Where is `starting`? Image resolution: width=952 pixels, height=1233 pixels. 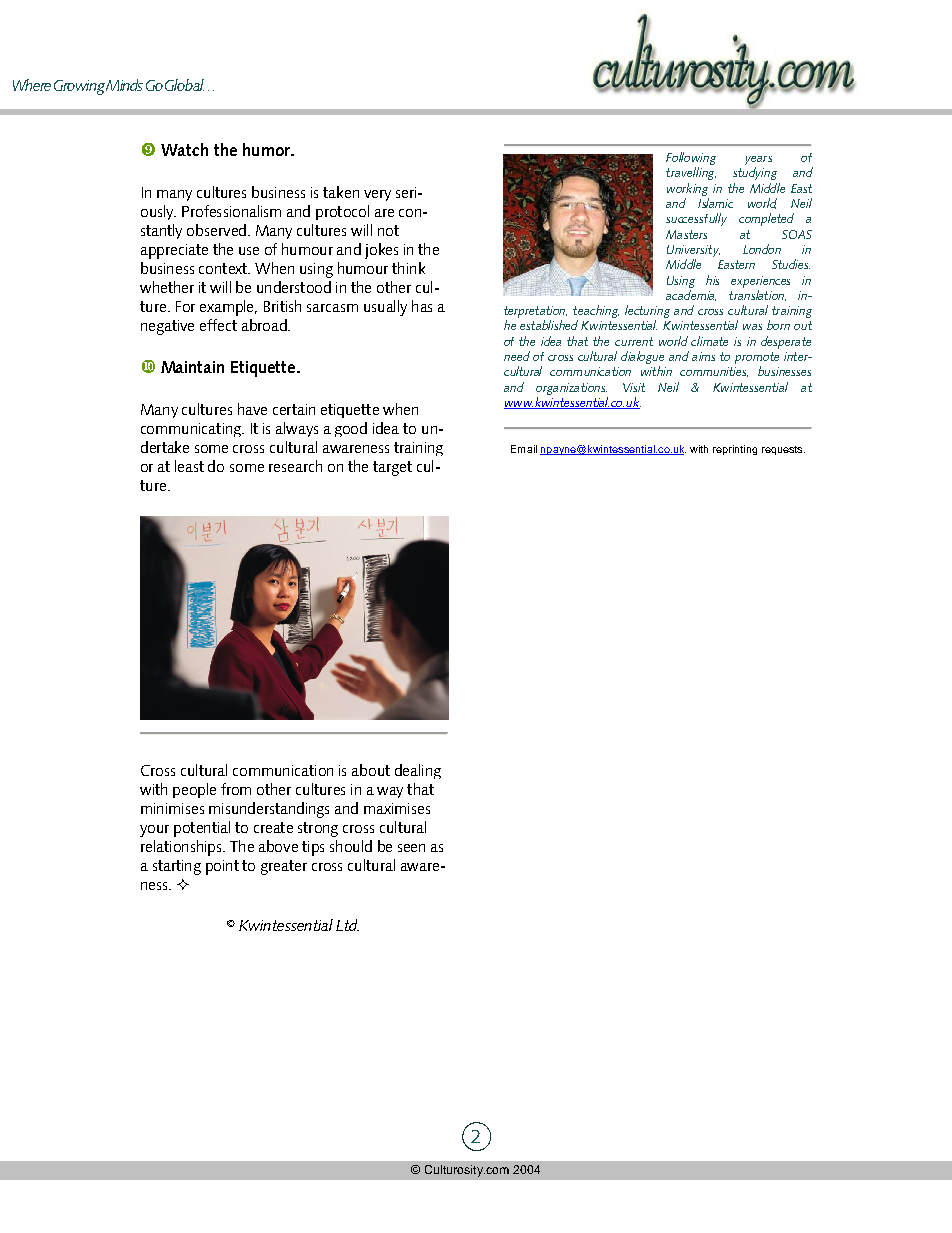 starting is located at coordinates (177, 867).
